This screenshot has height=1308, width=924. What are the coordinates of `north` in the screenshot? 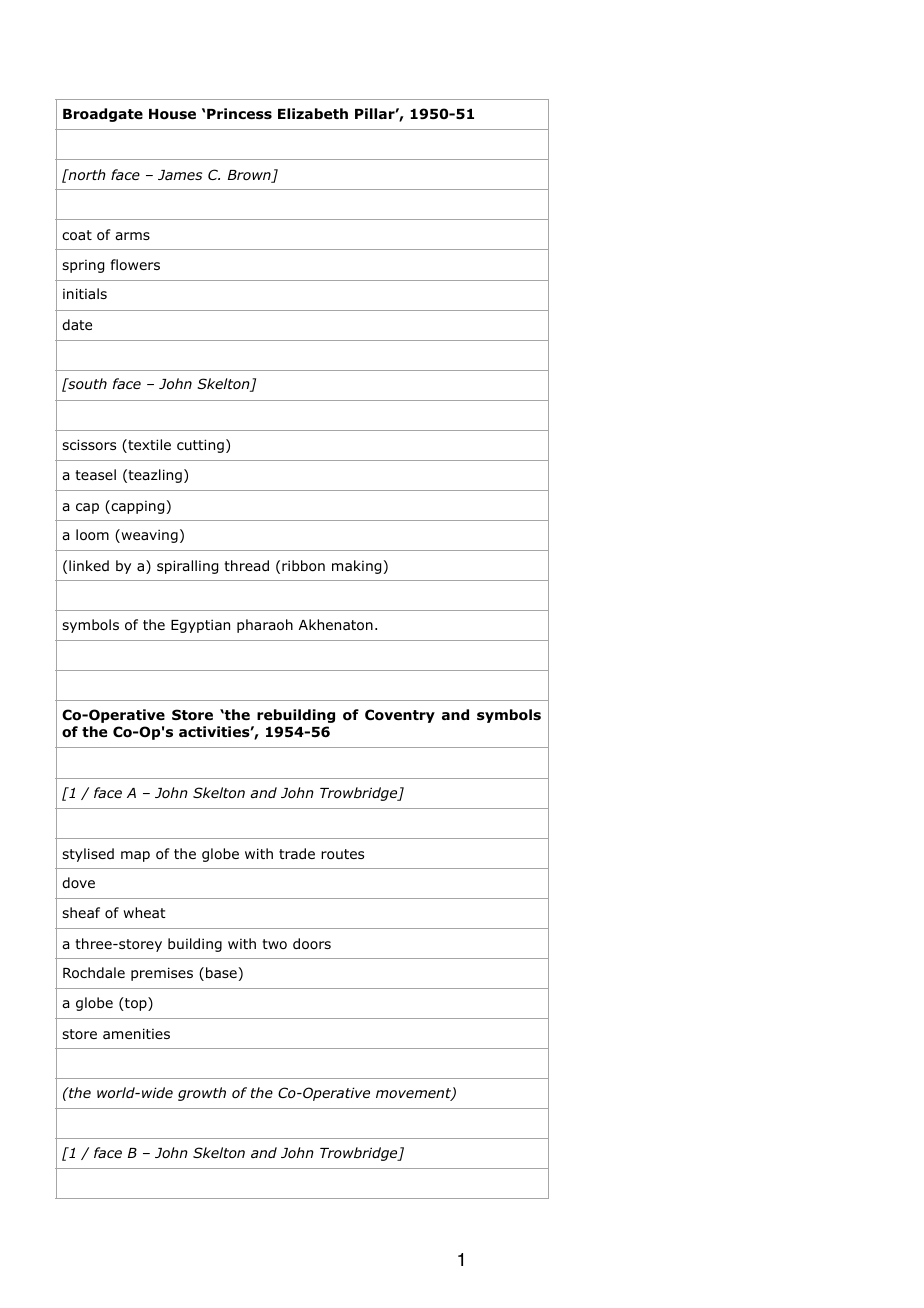 It's located at (86, 174).
